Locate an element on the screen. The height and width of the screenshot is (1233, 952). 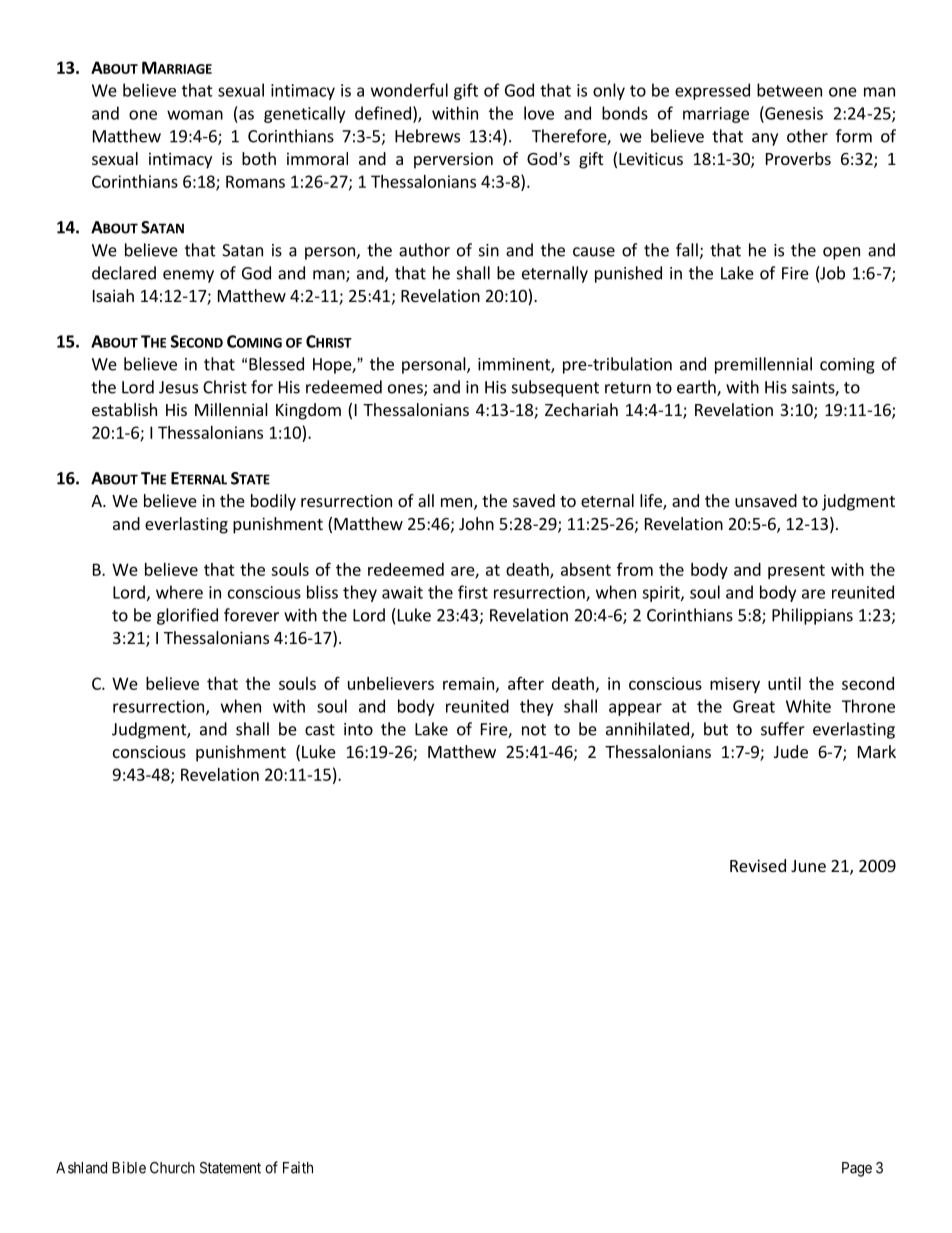
woman is located at coordinates (195, 115).
